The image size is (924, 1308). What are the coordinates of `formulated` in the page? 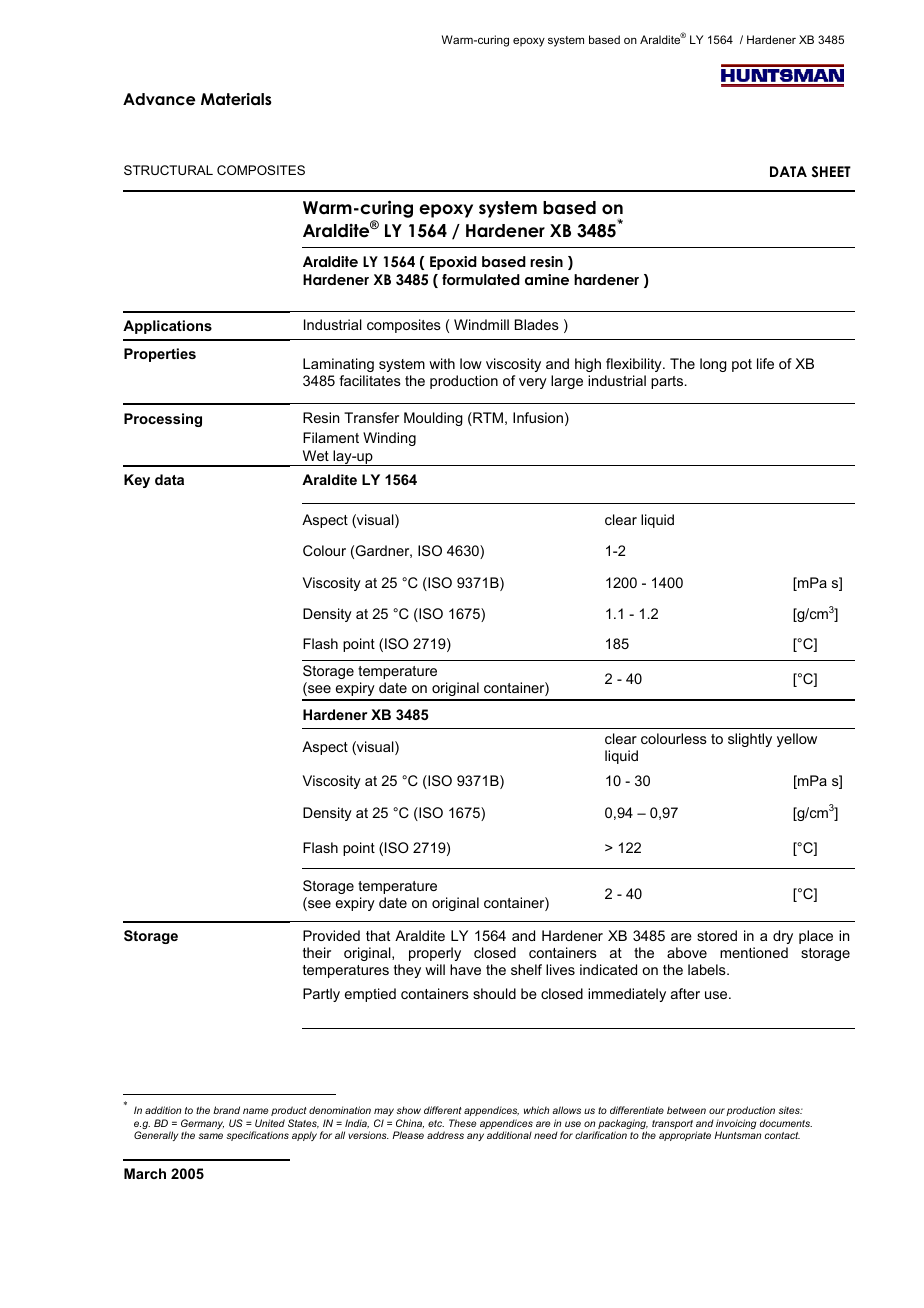 It's located at (481, 279).
